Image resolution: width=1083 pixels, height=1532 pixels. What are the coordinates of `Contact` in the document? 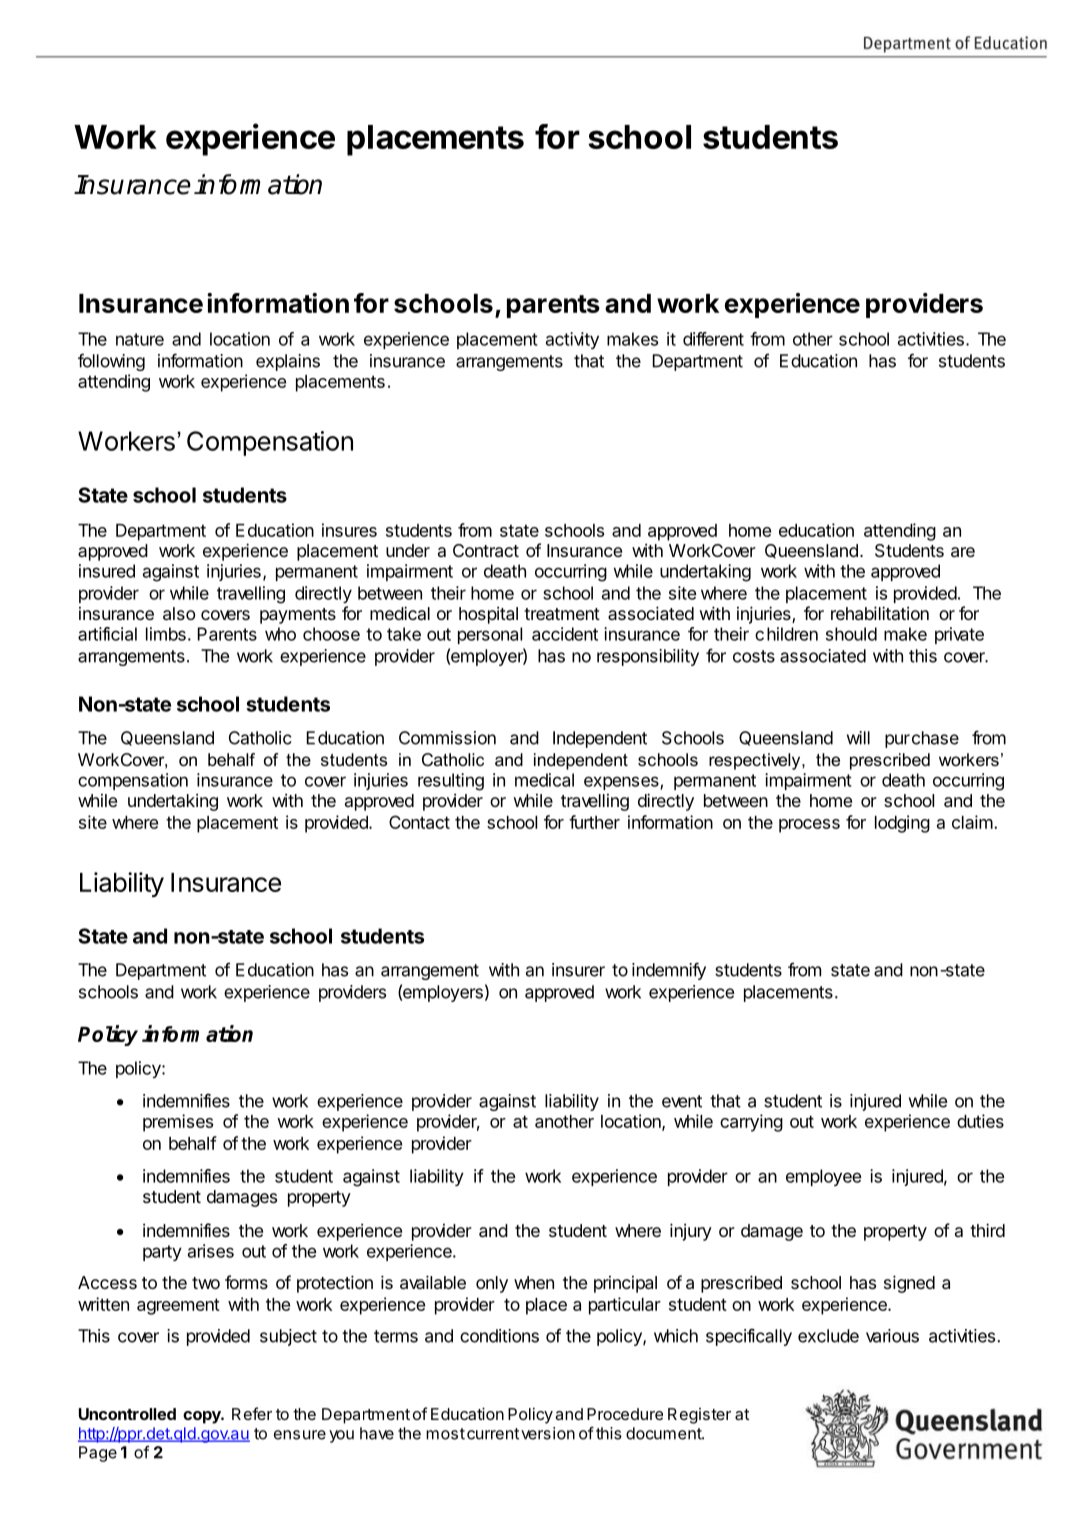 It's located at (419, 822).
